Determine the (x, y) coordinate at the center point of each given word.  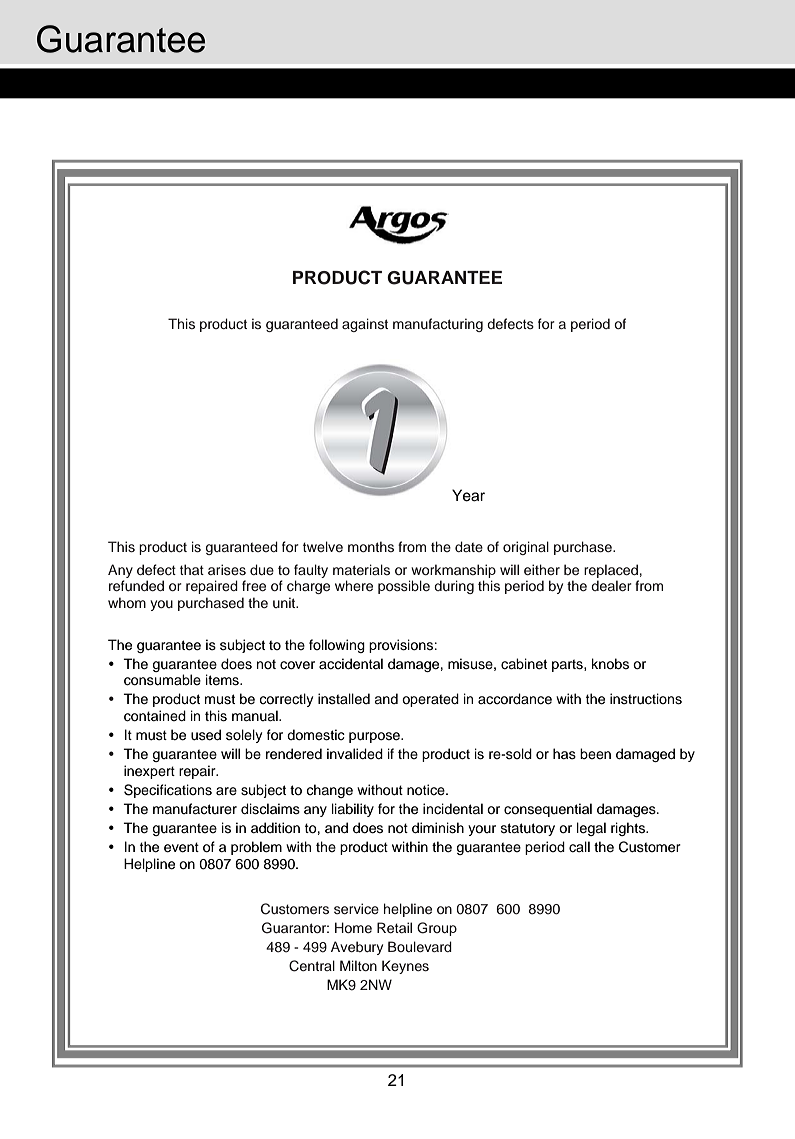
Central (312, 966)
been (595, 753)
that (192, 569)
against (365, 325)
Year (468, 495)
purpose (375, 737)
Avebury (357, 948)
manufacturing (438, 325)
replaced (611, 571)
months (371, 546)
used (206, 735)
